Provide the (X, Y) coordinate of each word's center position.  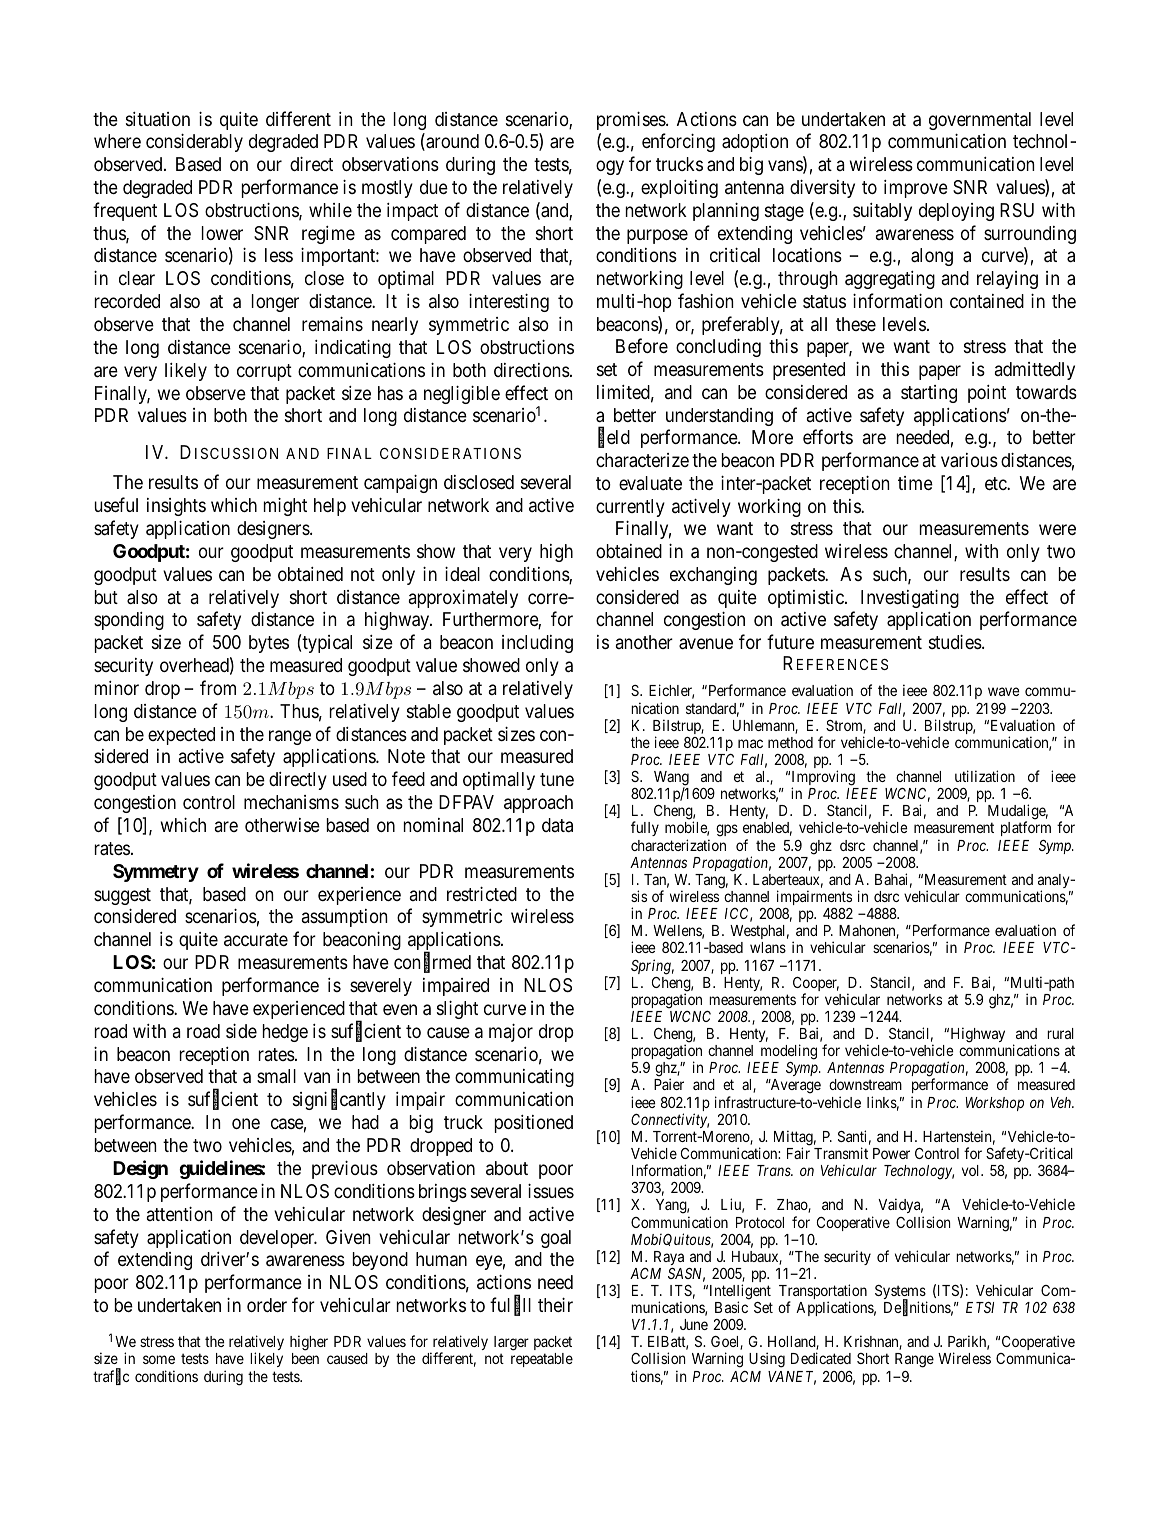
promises (632, 120)
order (267, 1305)
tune (557, 779)
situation (158, 119)
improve (916, 189)
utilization (985, 776)
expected (181, 736)
